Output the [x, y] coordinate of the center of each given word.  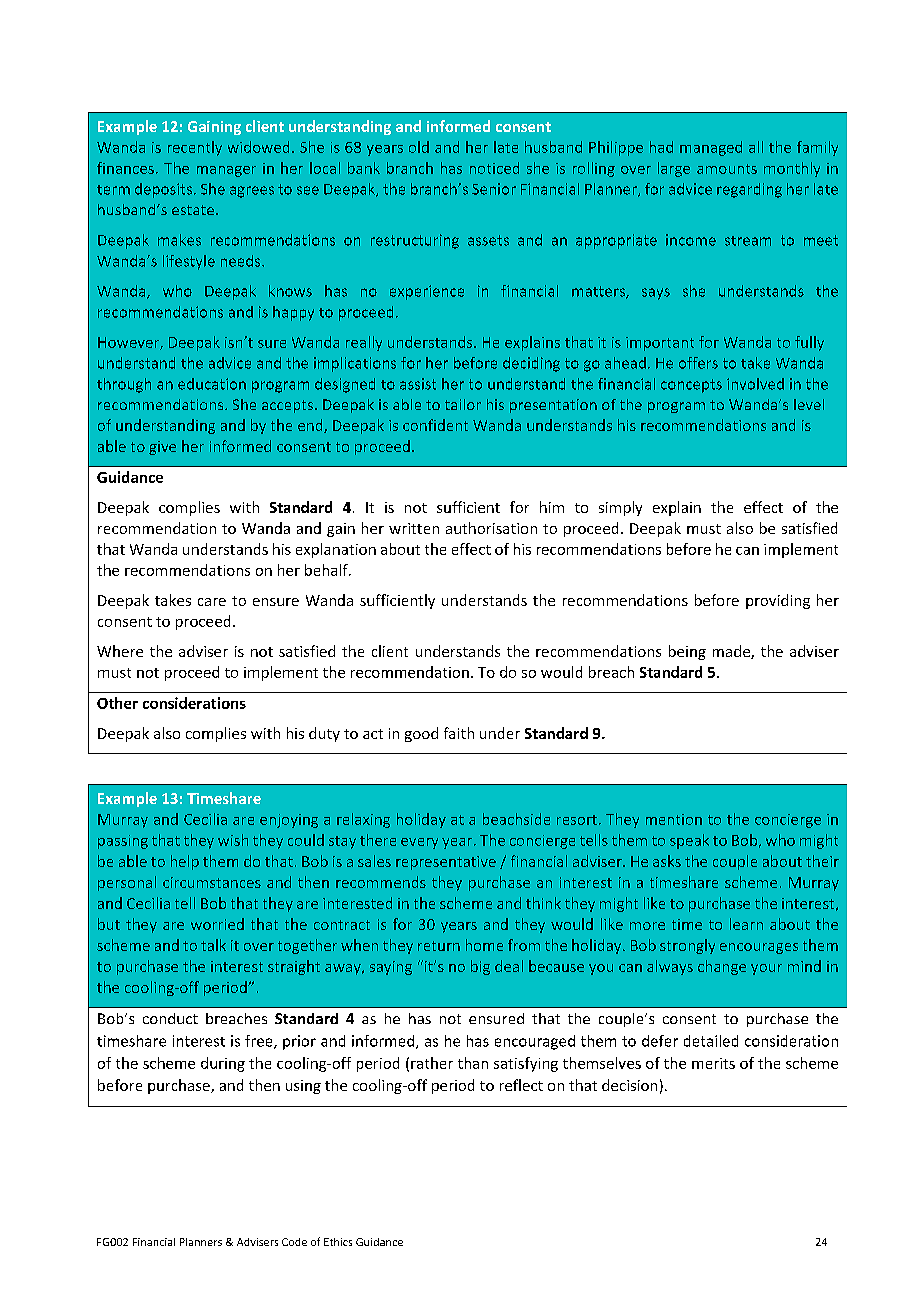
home [484, 945]
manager [226, 171]
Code [294, 1242]
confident [435, 425]
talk [213, 945]
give [162, 448]
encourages [759, 948]
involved [755, 384]
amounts [727, 169]
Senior [494, 189]
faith [459, 733]
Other [117, 703]
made [732, 652]
